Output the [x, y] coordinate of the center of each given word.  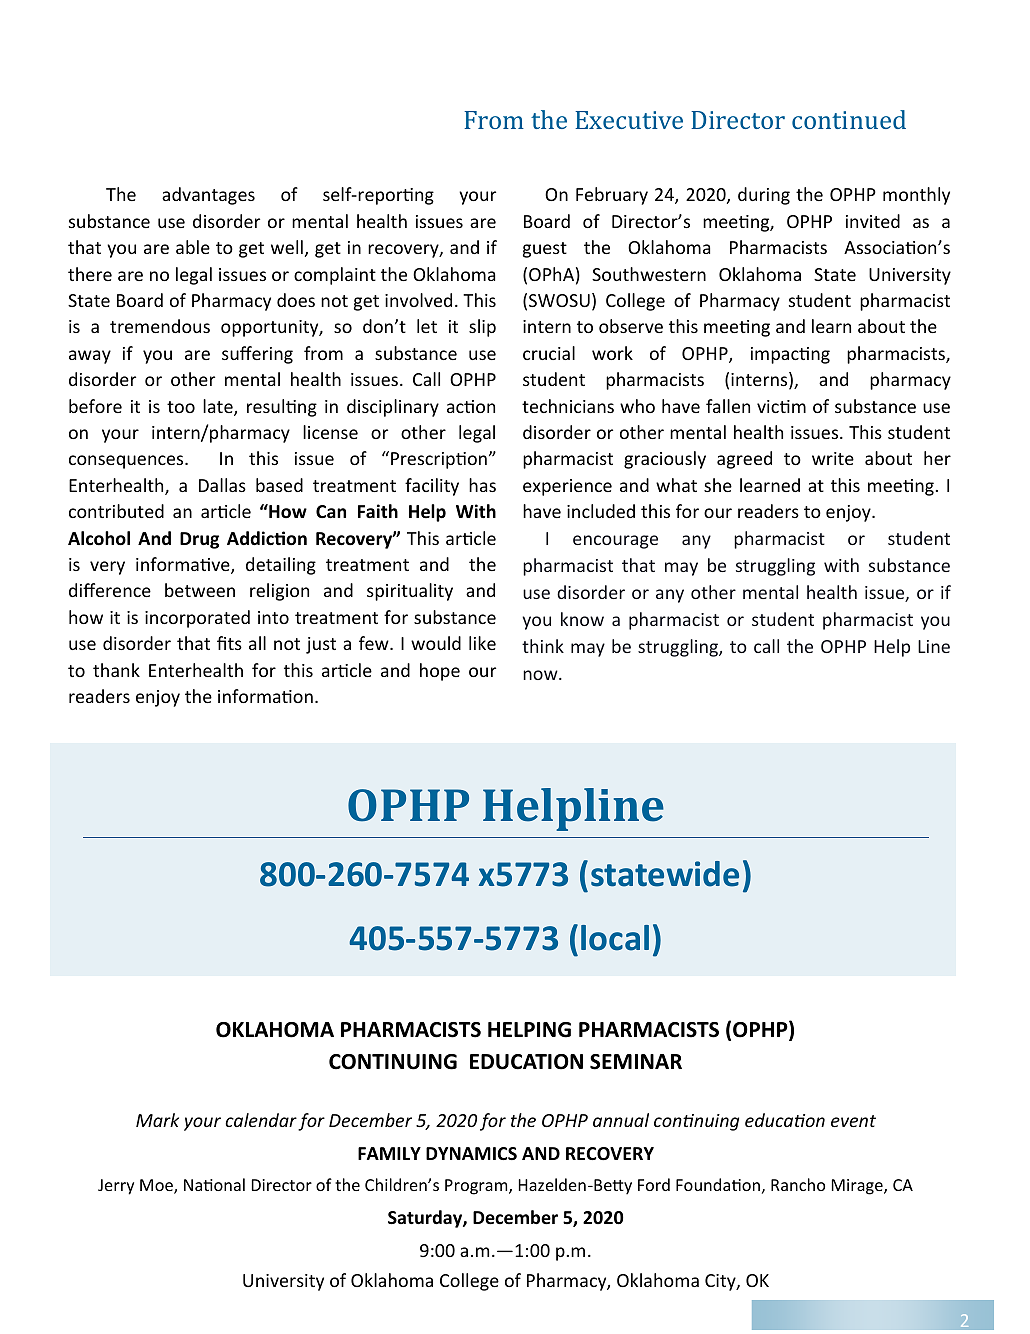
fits [229, 643]
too [181, 407]
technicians [568, 406]
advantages [208, 196]
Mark [157, 1120]
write [833, 458]
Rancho [798, 1184]
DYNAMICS [471, 1153]
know [582, 619]
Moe [157, 1186]
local [615, 938]
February [612, 196]
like [482, 643]
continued [849, 119]
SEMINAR [636, 1062]
